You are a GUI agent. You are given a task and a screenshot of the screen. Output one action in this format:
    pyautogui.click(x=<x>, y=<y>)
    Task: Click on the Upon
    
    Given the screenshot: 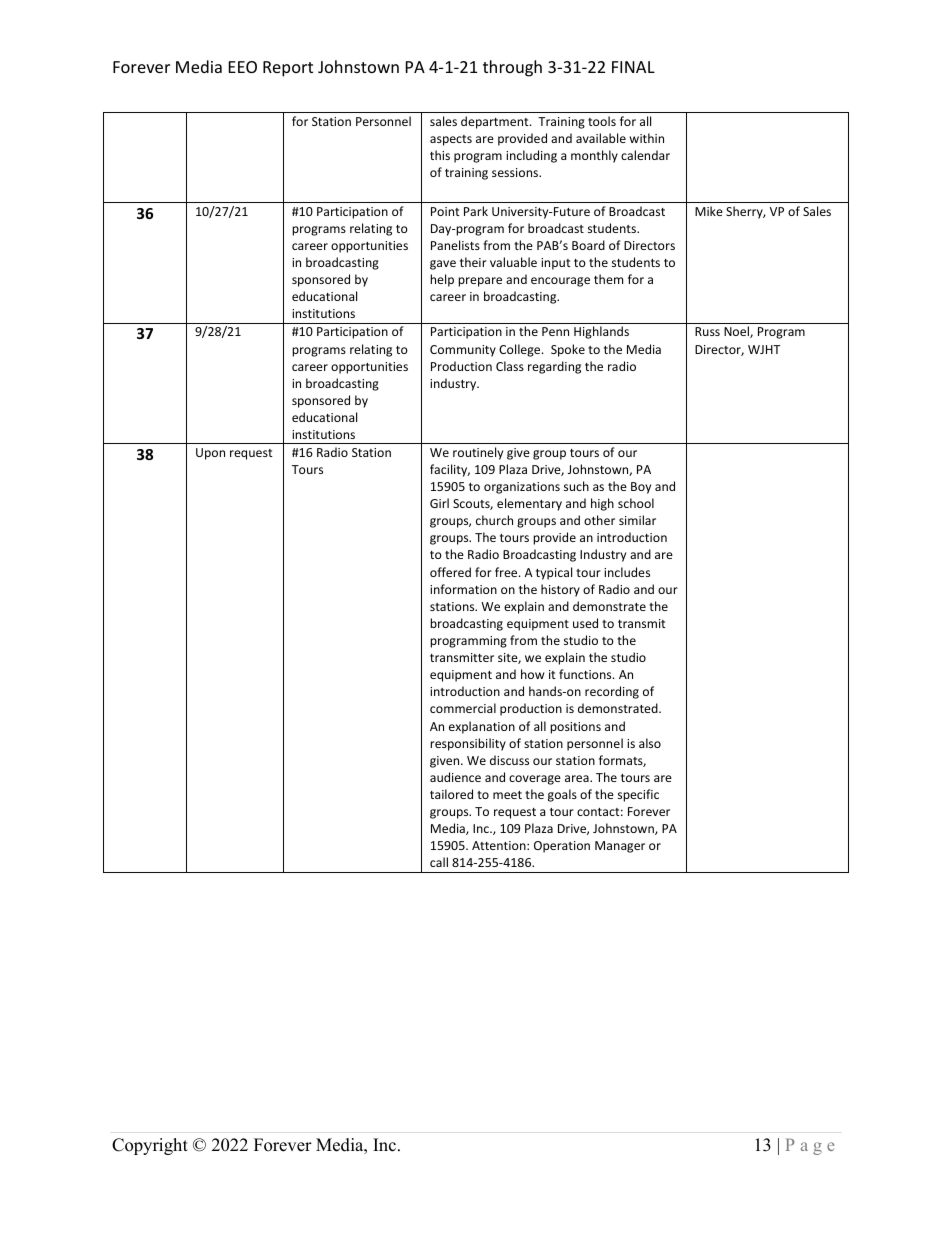 What is the action you would take?
    pyautogui.click(x=210, y=454)
